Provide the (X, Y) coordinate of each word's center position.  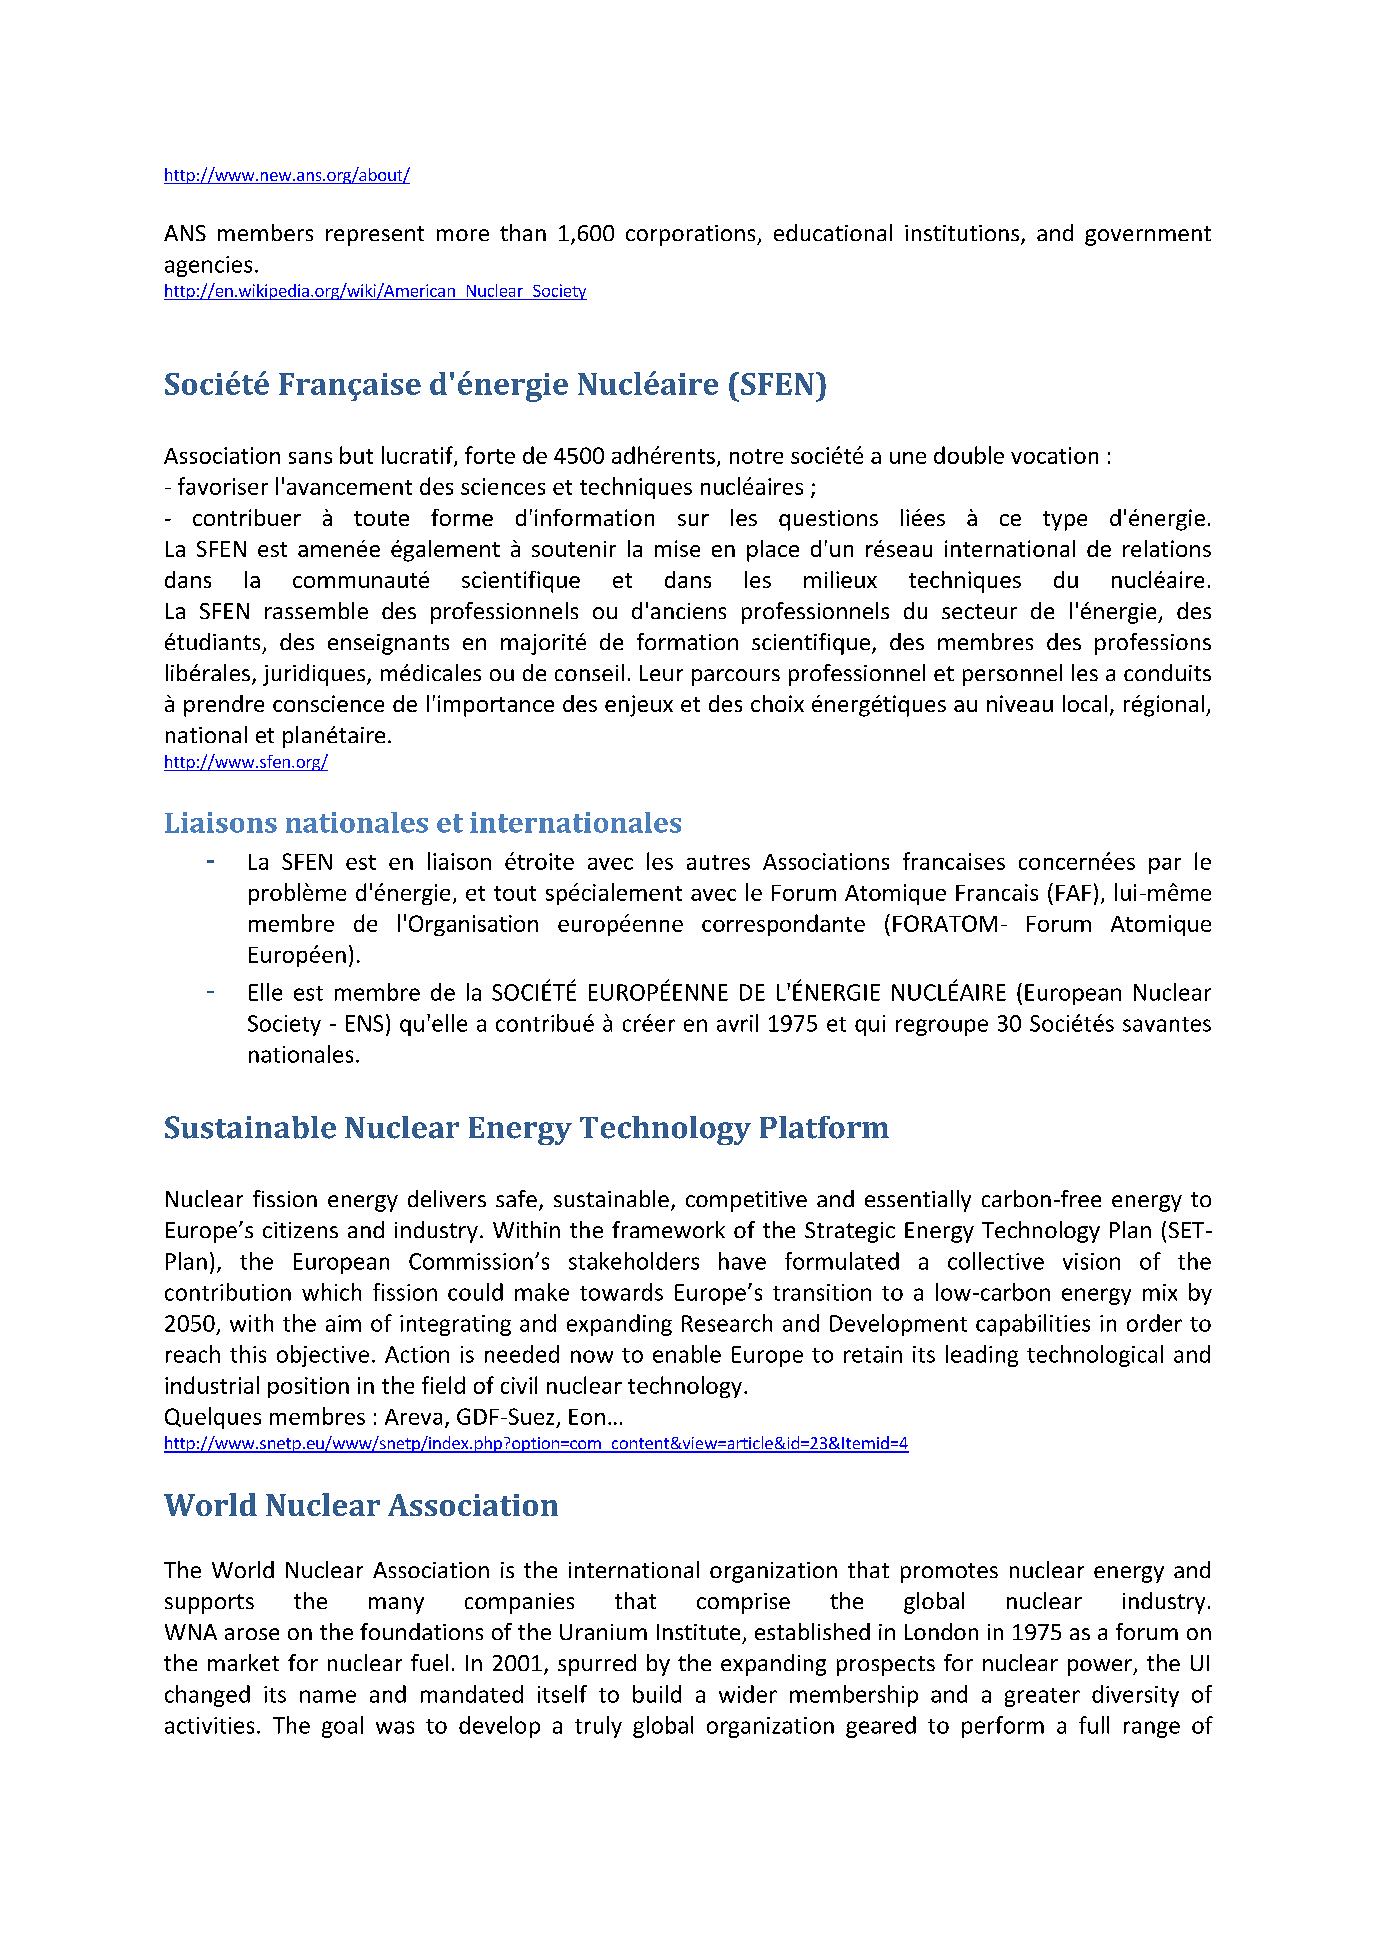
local (1085, 703)
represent (375, 236)
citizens (300, 1230)
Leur (661, 673)
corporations (692, 235)
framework (668, 1229)
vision (1091, 1261)
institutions (963, 234)
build (657, 1694)
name (328, 1696)
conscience (328, 703)
